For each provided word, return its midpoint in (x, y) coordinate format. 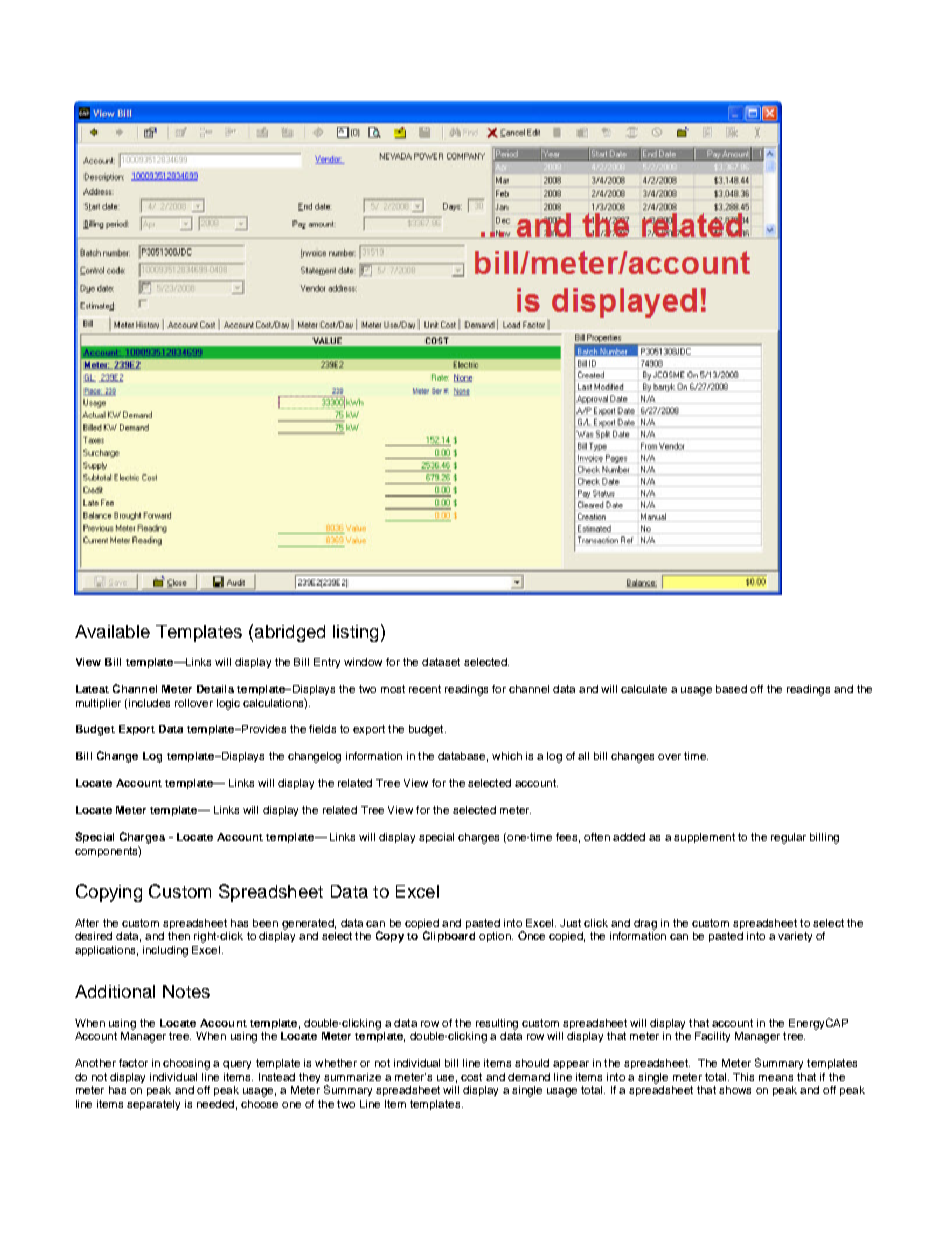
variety (795, 937)
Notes (186, 991)
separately (153, 1105)
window (363, 662)
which (507, 756)
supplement (704, 838)
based (731, 689)
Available (112, 631)
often (597, 837)
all (583, 756)
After (87, 923)
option (496, 937)
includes (149, 703)
